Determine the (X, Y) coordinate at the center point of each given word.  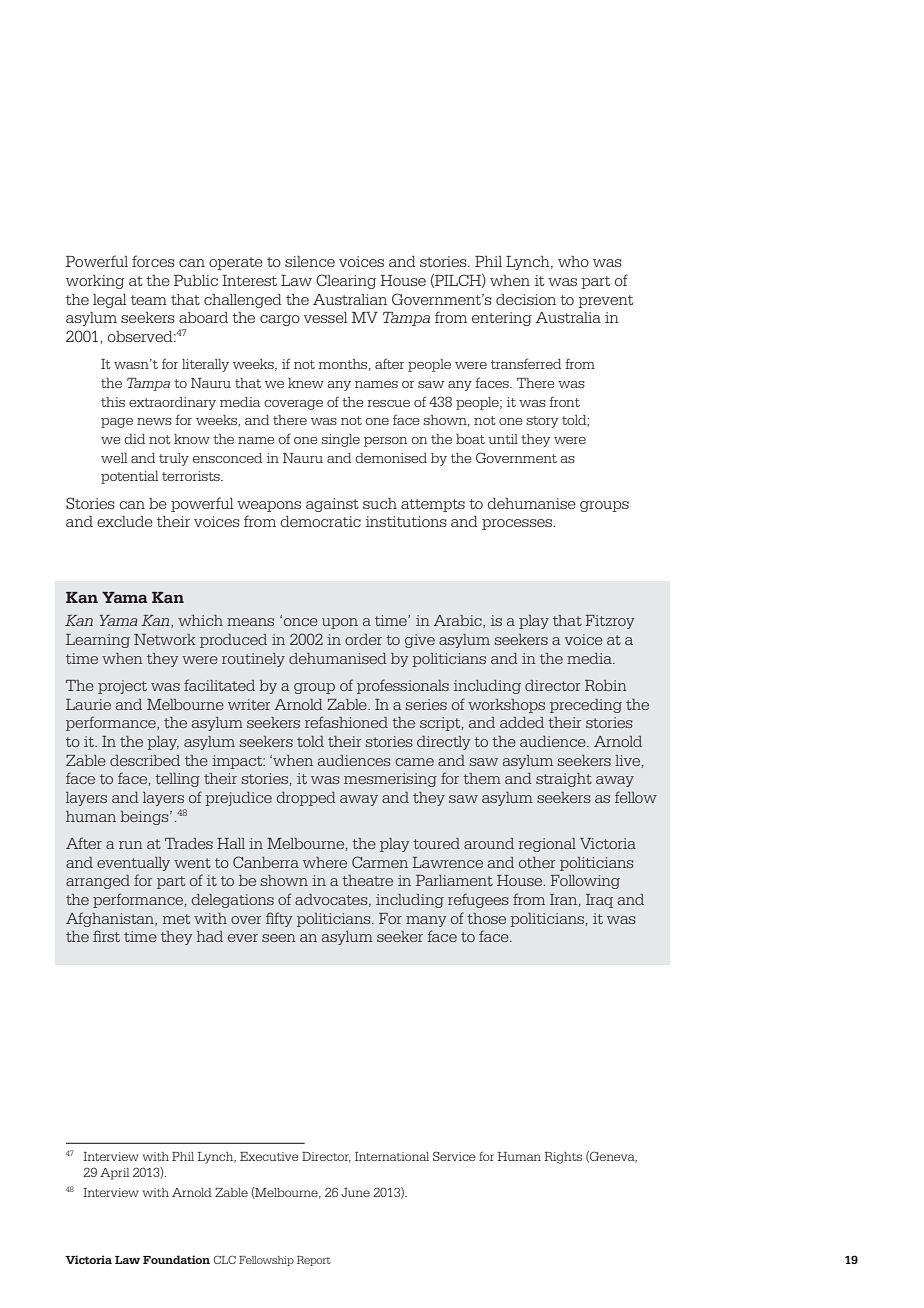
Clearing (346, 281)
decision (526, 299)
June (355, 1192)
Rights (563, 1158)
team (149, 300)
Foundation (176, 1259)
